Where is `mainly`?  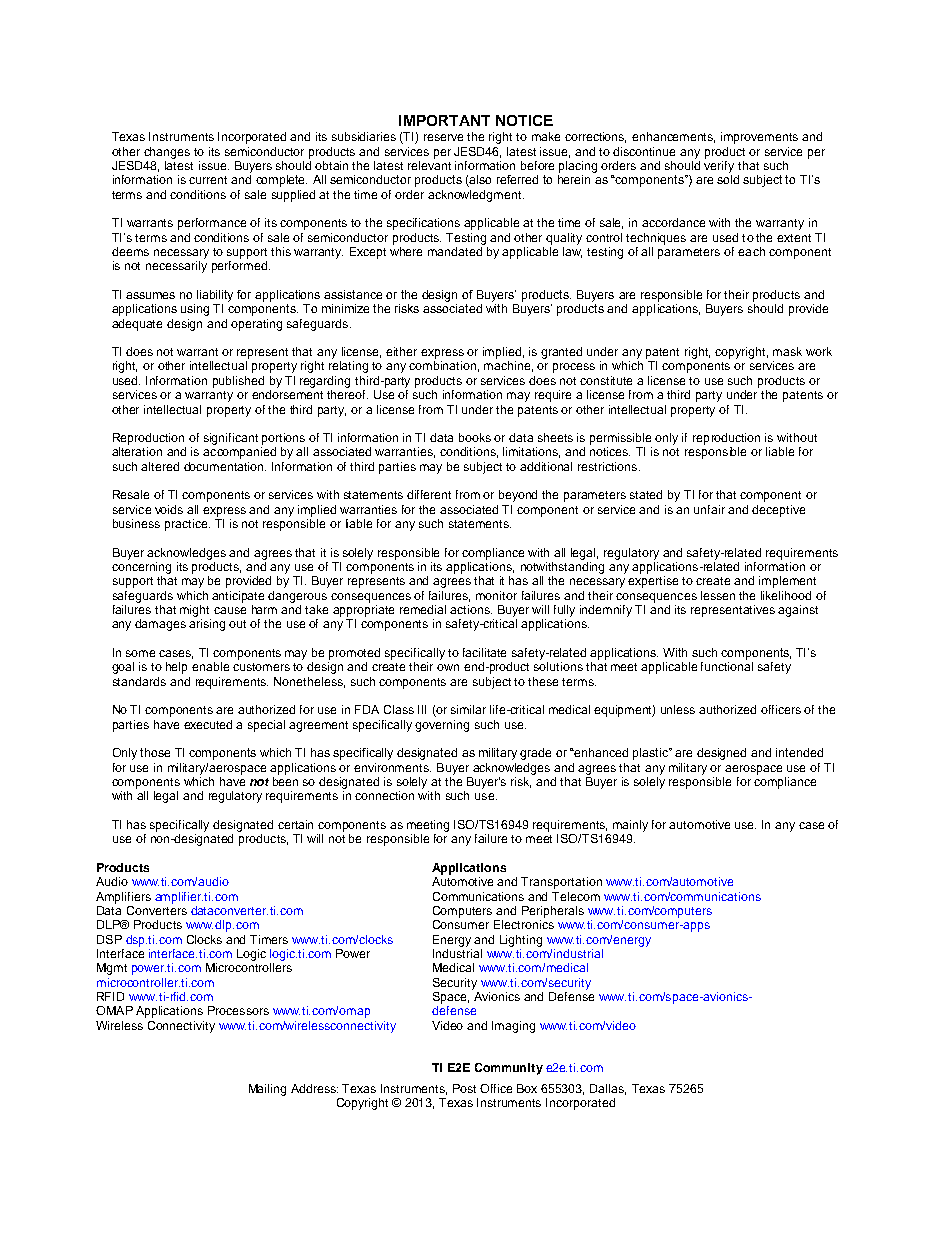
mainly is located at coordinates (630, 826).
